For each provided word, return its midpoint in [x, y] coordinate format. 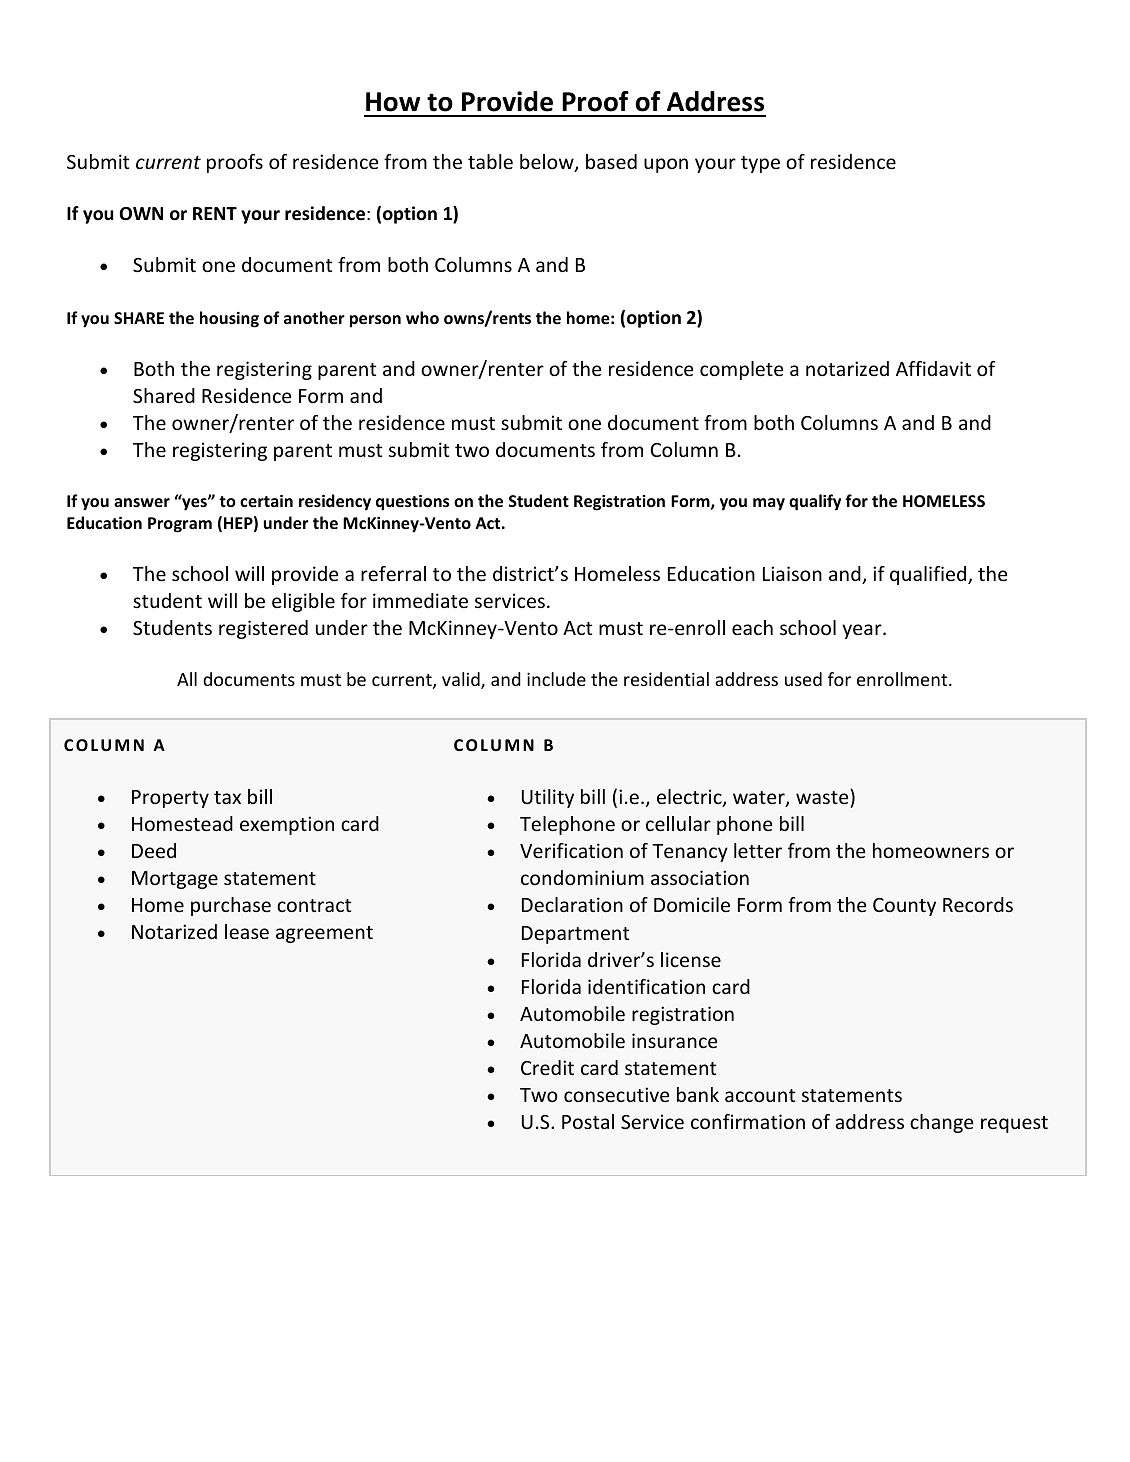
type [760, 164]
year [863, 631]
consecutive [616, 1094]
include [556, 679]
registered [263, 629]
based [611, 161]
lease [247, 931]
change [941, 1123]
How [393, 102]
